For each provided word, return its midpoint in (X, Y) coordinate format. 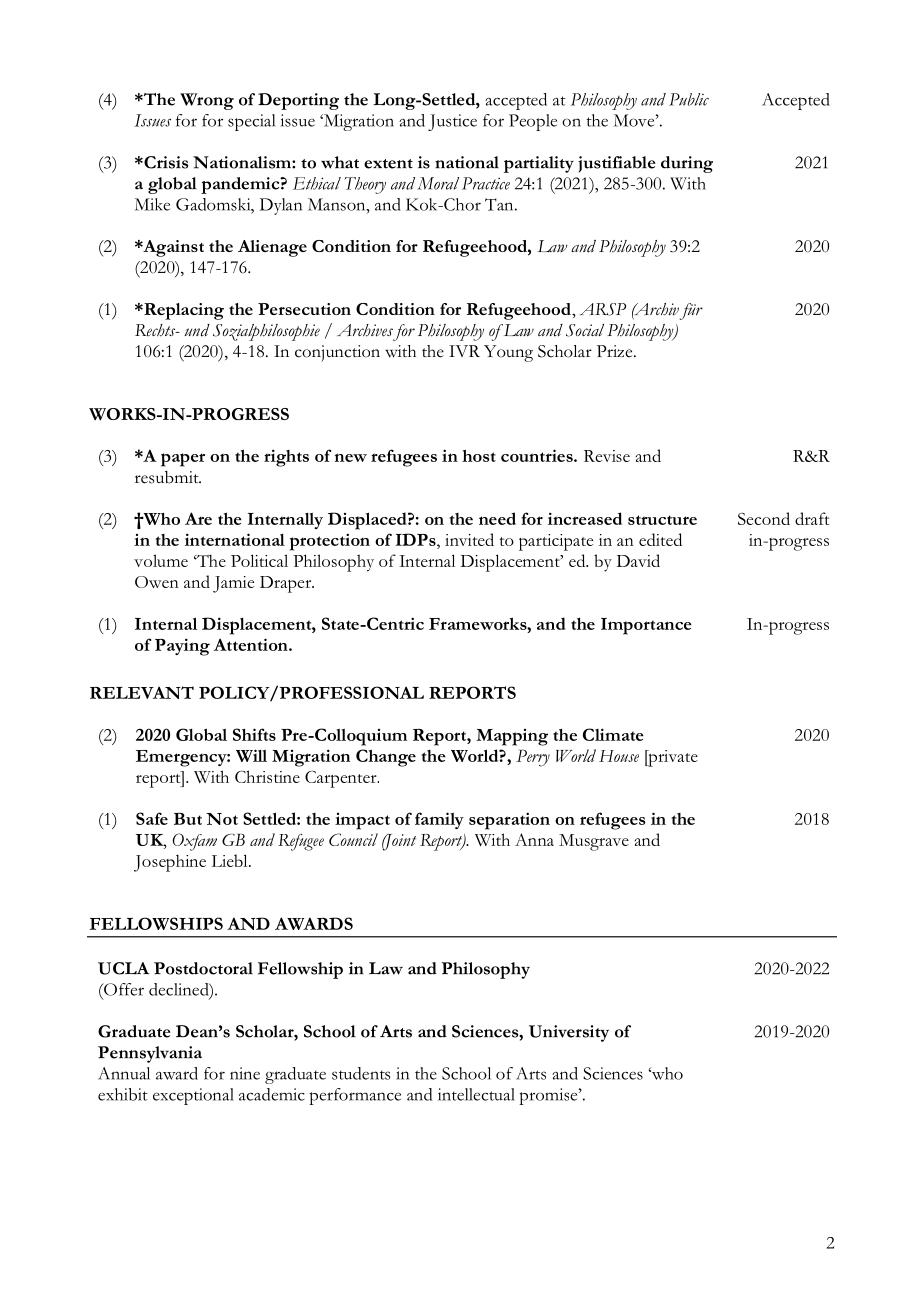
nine (245, 1073)
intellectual (476, 1094)
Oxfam (194, 842)
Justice (452, 122)
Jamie (233, 584)
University (569, 1033)
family (439, 820)
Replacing (183, 311)
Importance (646, 626)
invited (469, 539)
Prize (616, 351)
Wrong (207, 101)
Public (689, 99)
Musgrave (594, 842)
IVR (464, 351)
